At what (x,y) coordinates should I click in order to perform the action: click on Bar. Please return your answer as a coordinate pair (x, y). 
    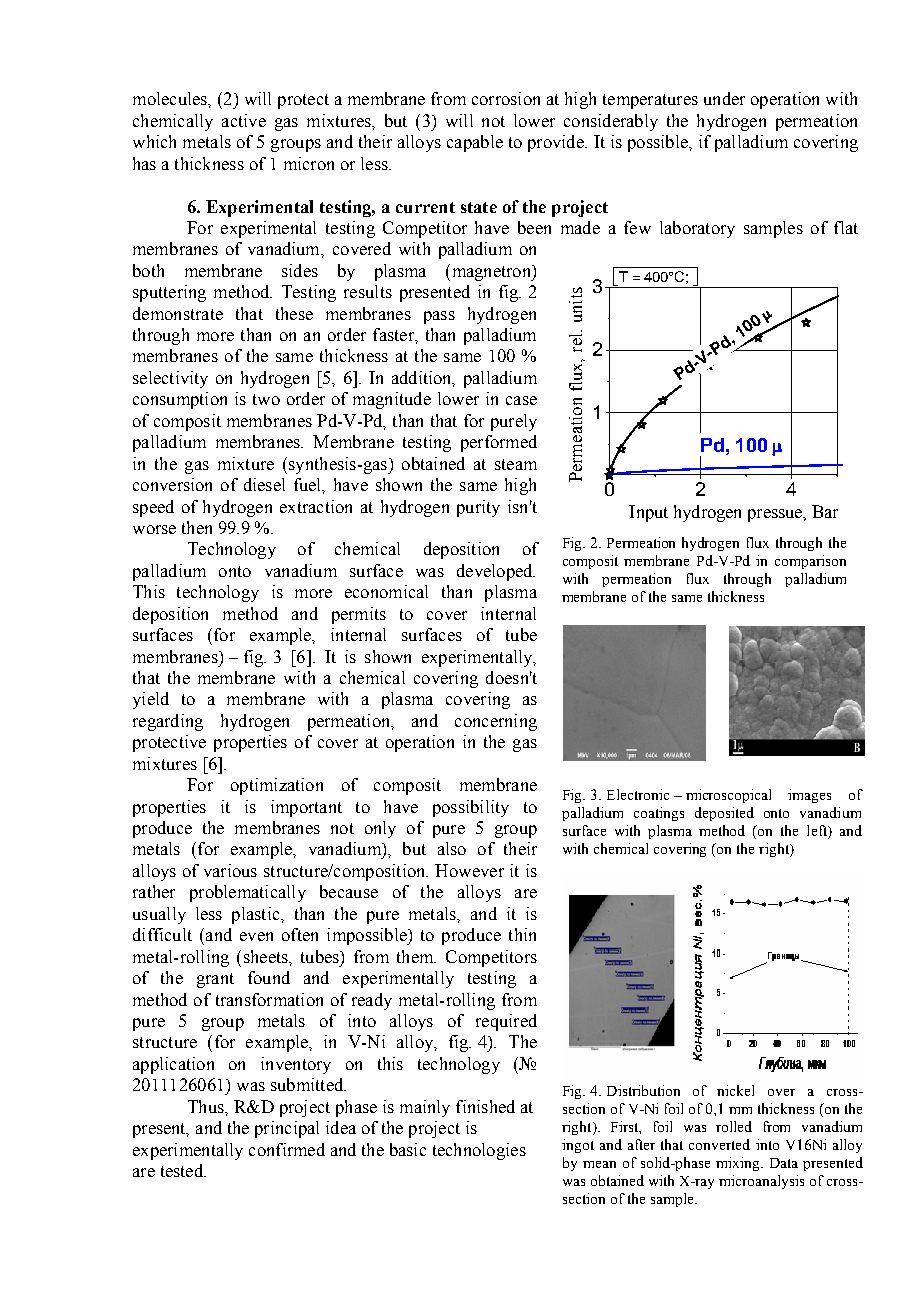
    Looking at the image, I should click on (825, 511).
